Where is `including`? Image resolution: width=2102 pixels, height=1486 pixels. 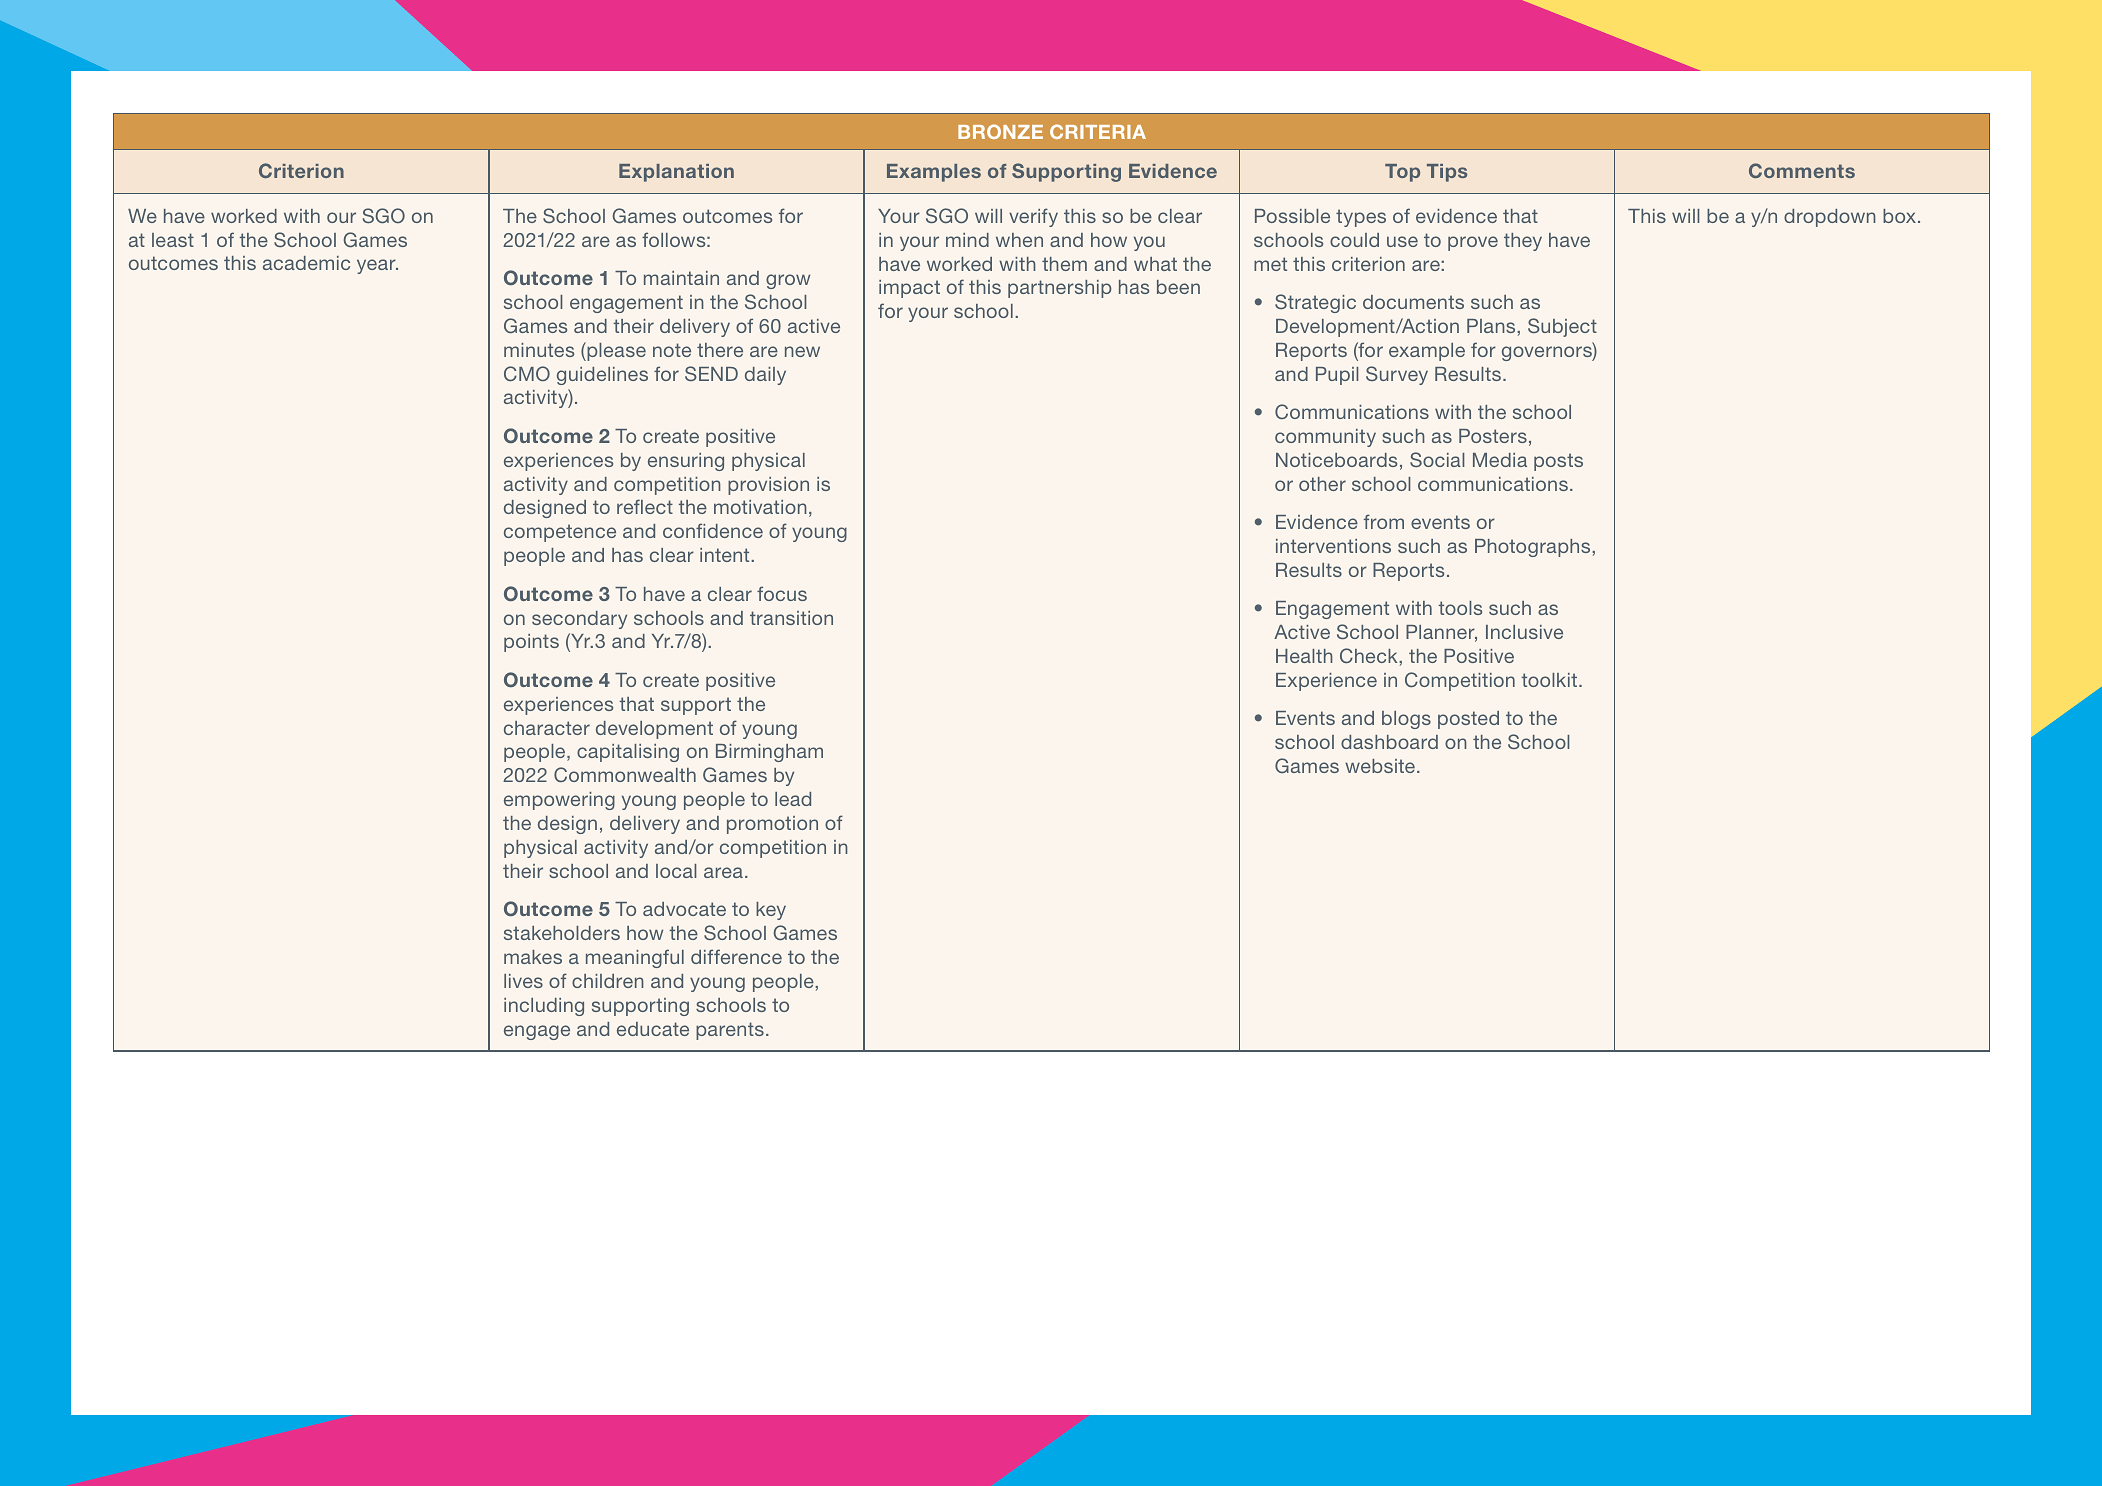 including is located at coordinates (544, 1007).
